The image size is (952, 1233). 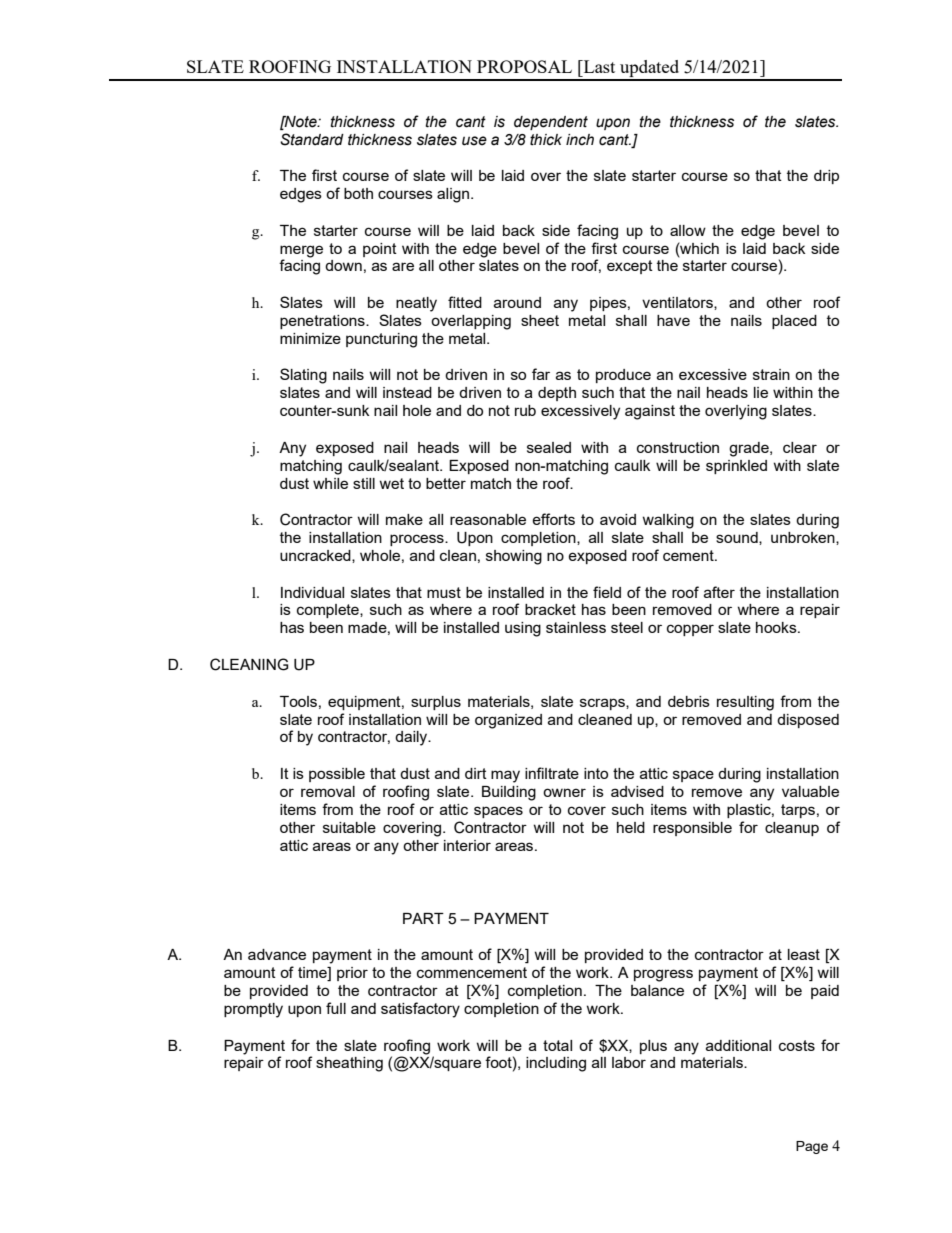 What do you see at coordinates (556, 1064) in the screenshot?
I see `including` at bounding box center [556, 1064].
